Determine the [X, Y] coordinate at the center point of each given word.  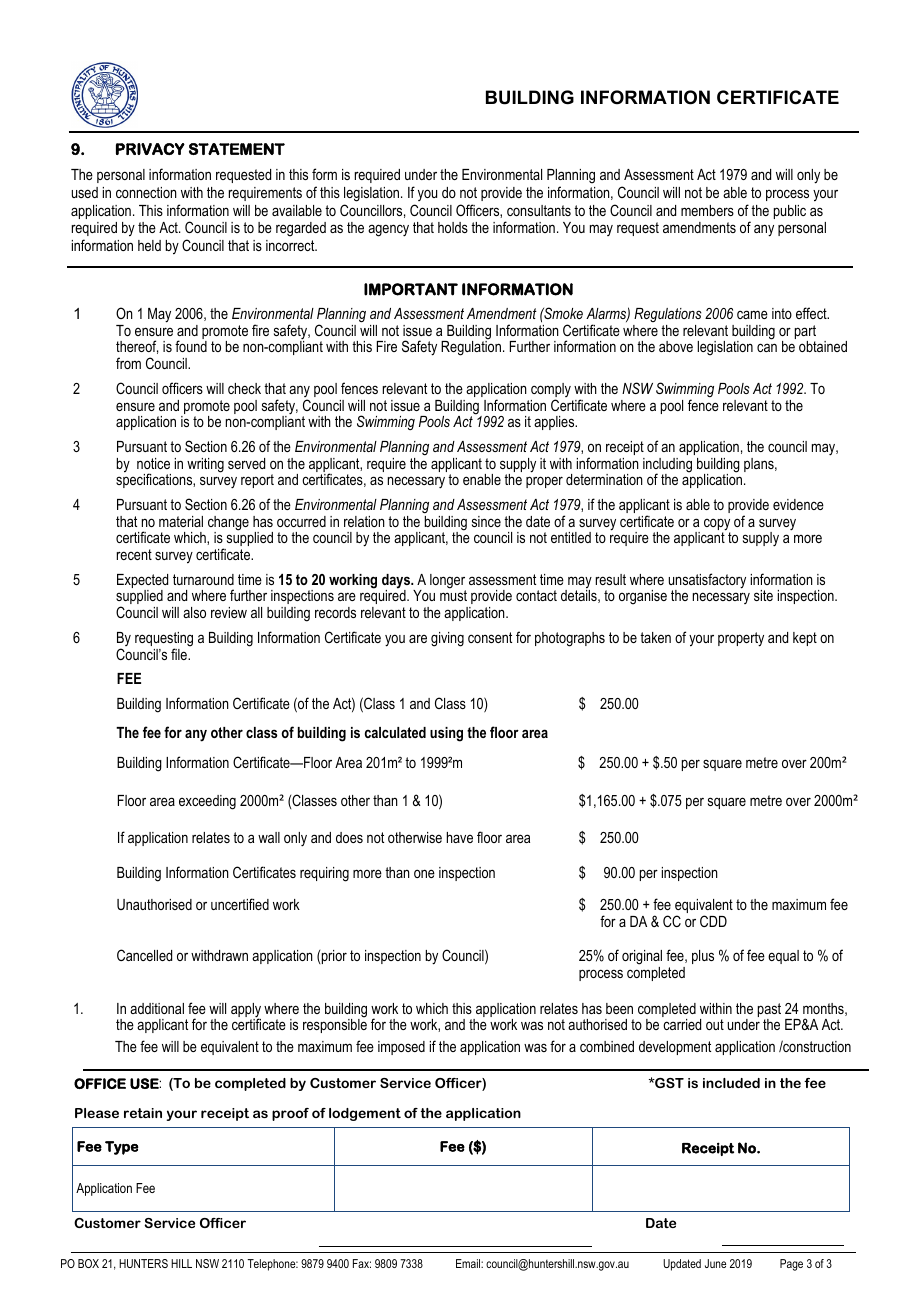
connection [146, 192]
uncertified [240, 904]
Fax [362, 1263]
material [181, 521]
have [460, 837]
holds [453, 227]
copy [717, 525]
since [486, 521]
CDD [713, 921]
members [707, 210]
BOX [88, 1263]
